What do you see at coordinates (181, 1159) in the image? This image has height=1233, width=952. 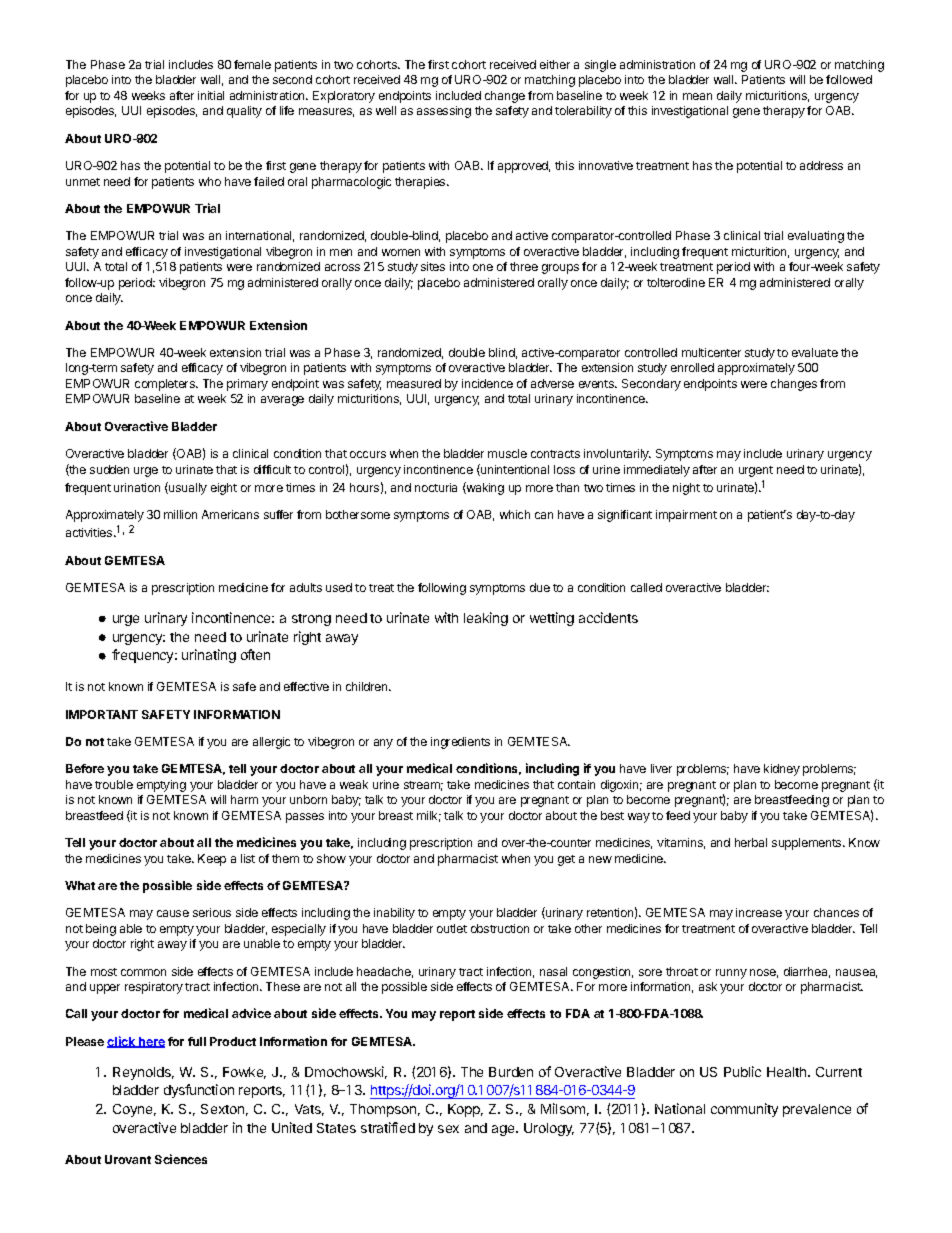 I see `Sciences` at bounding box center [181, 1159].
